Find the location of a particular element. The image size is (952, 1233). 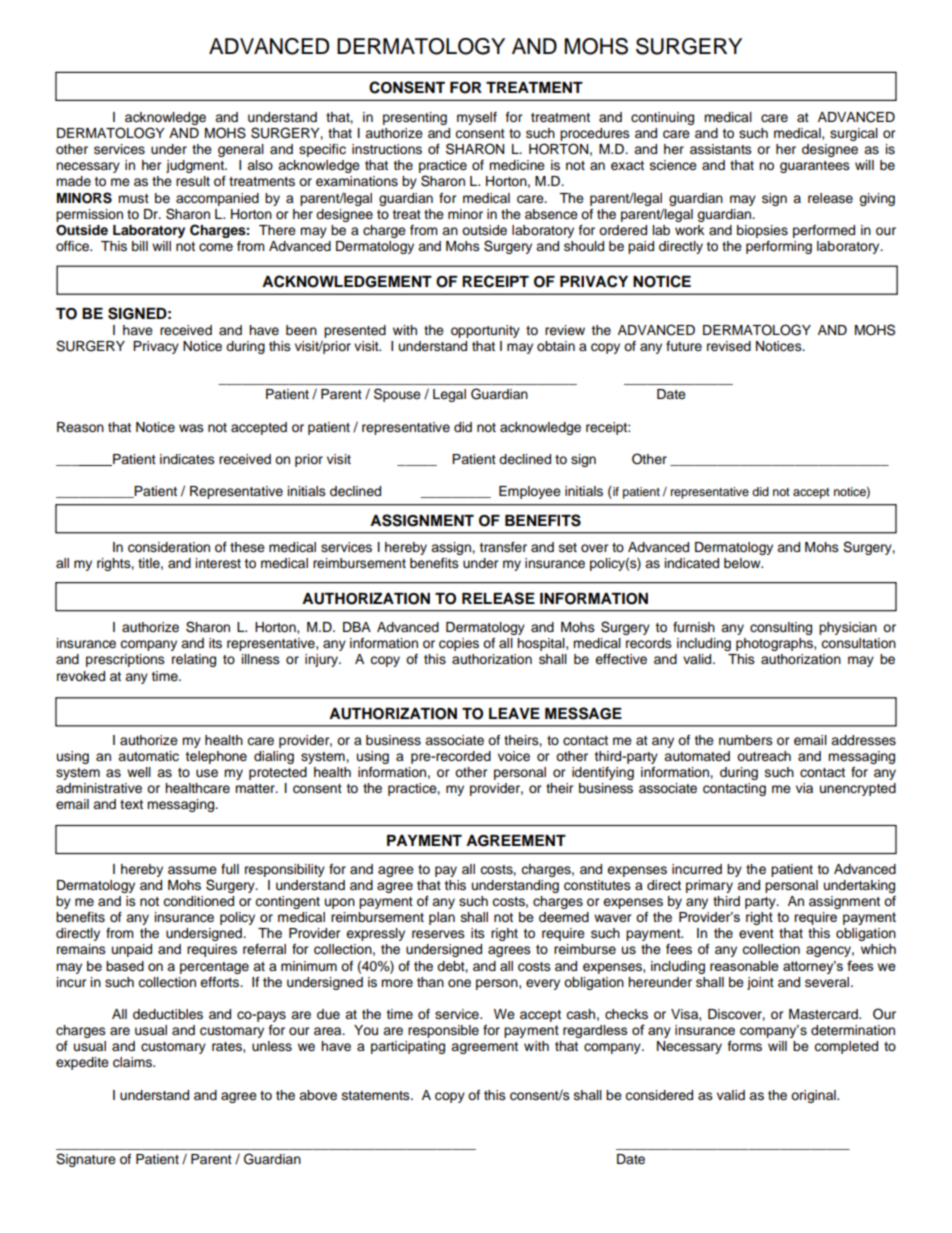

revised is located at coordinates (729, 346).
